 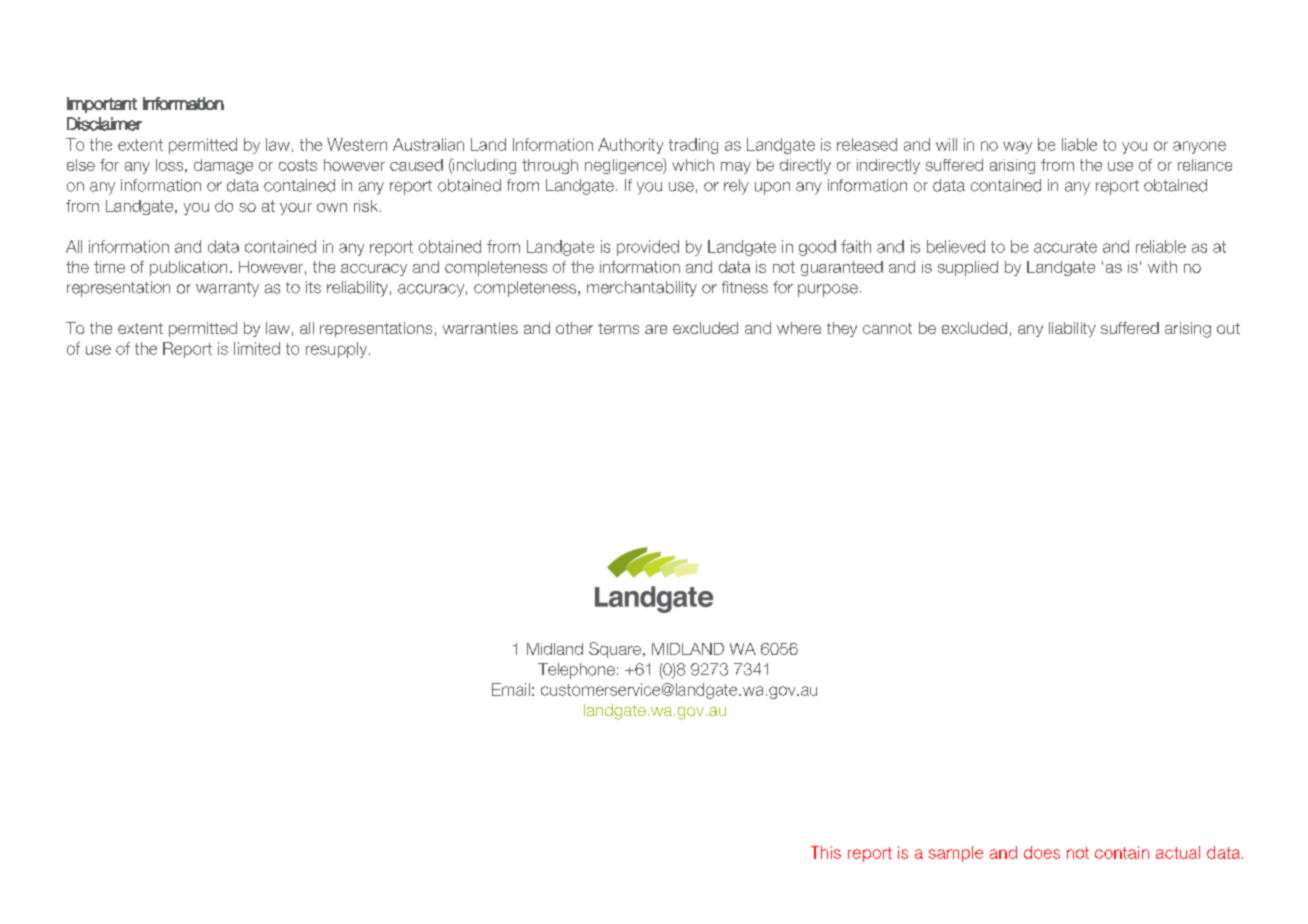 I want to click on out, so click(x=1228, y=328).
